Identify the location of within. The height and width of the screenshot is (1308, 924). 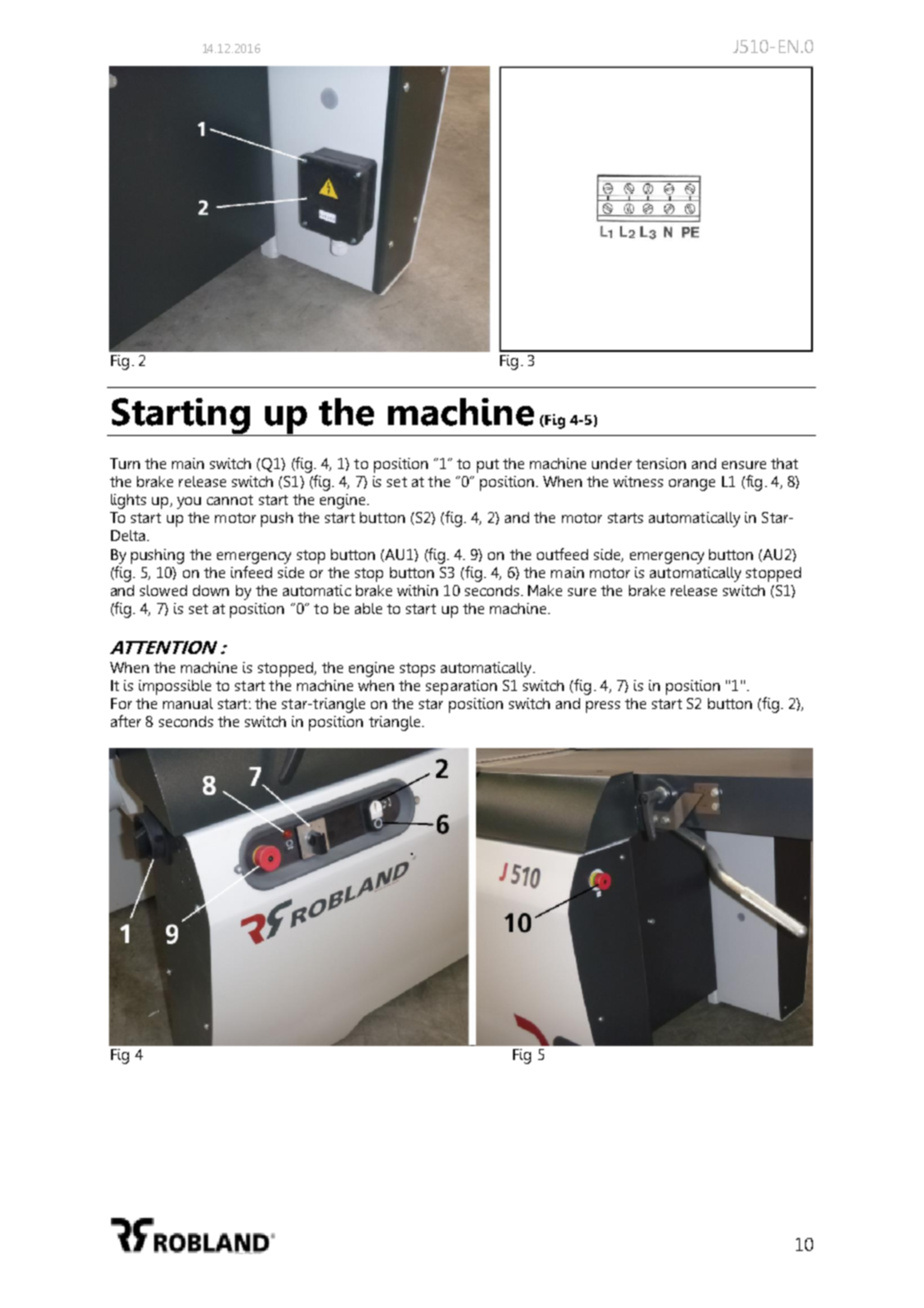
(417, 590).
